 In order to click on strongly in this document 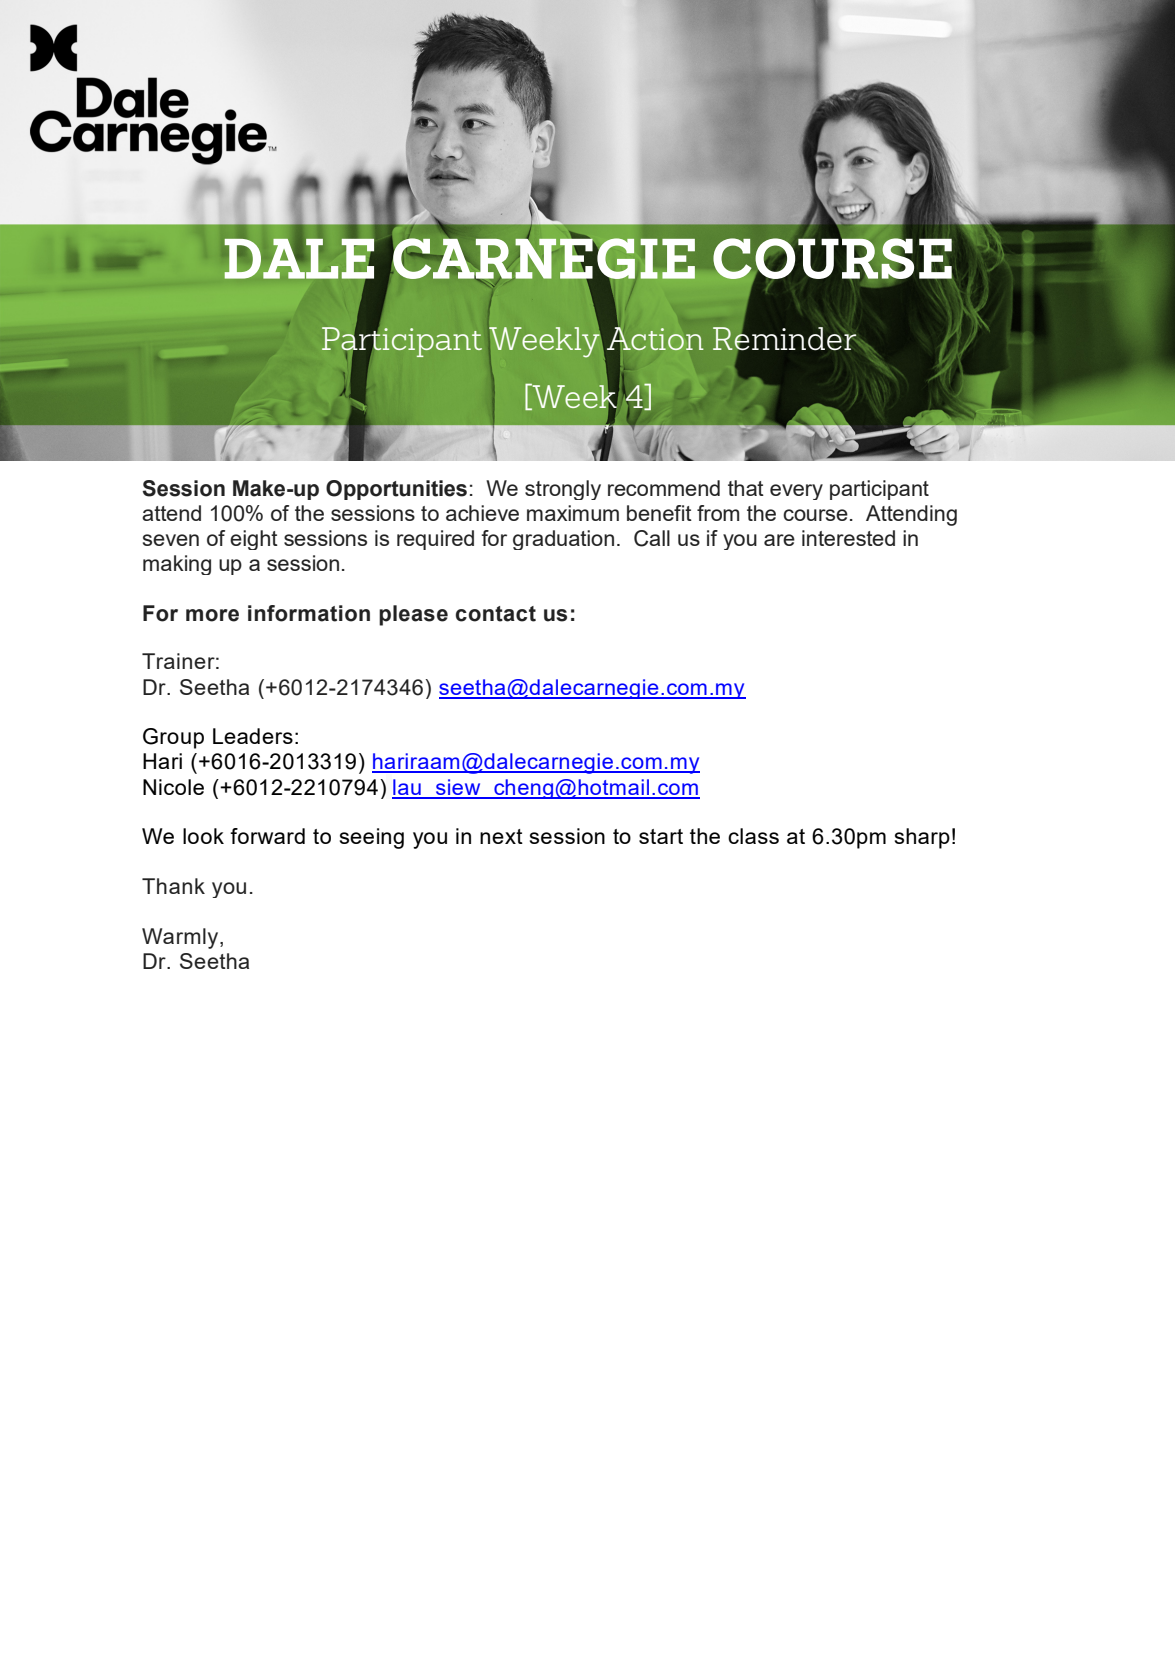, I will do `click(563, 490)`.
